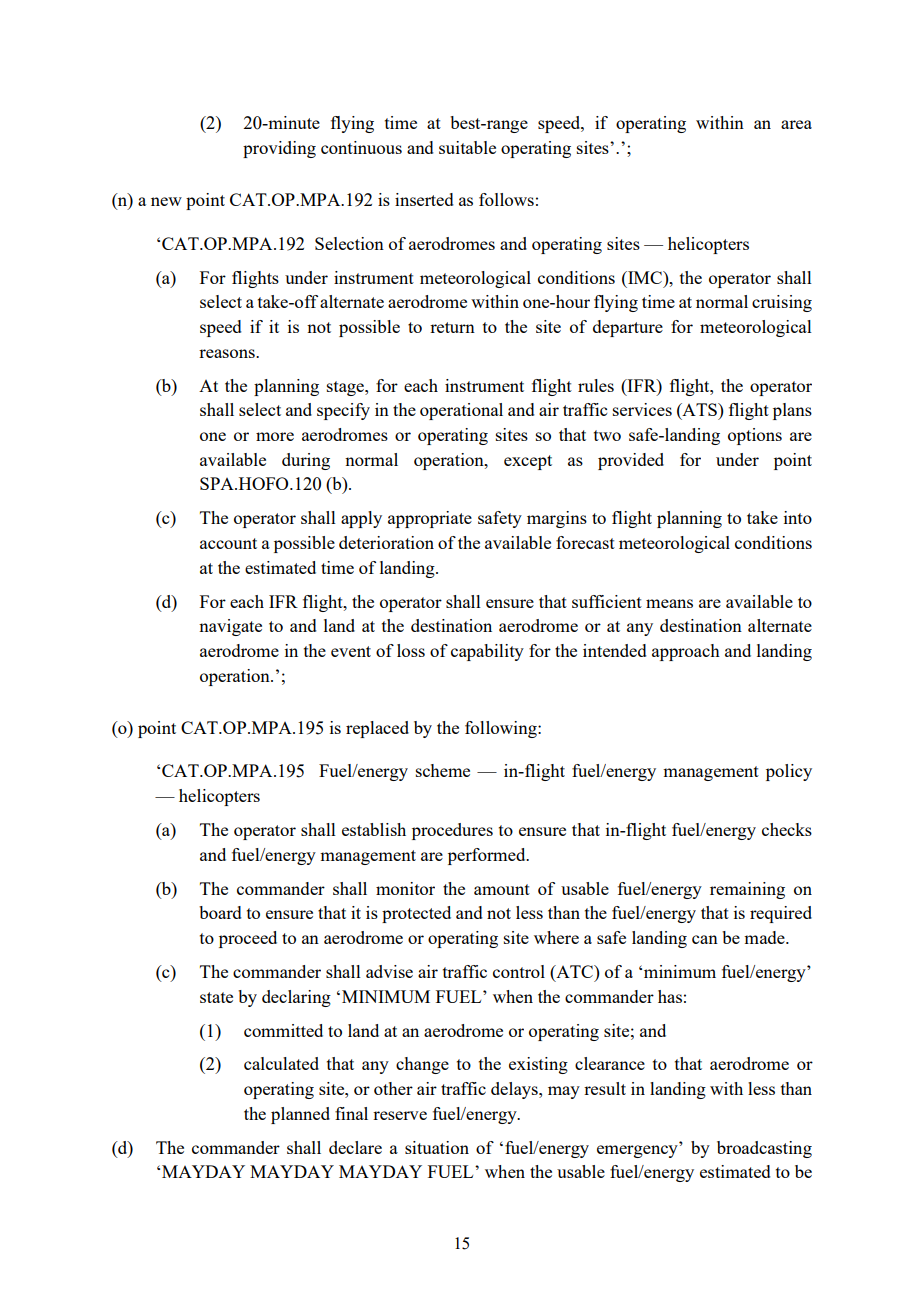 The height and width of the screenshot is (1308, 924). What do you see at coordinates (515, 1090) in the screenshot?
I see `delays` at bounding box center [515, 1090].
